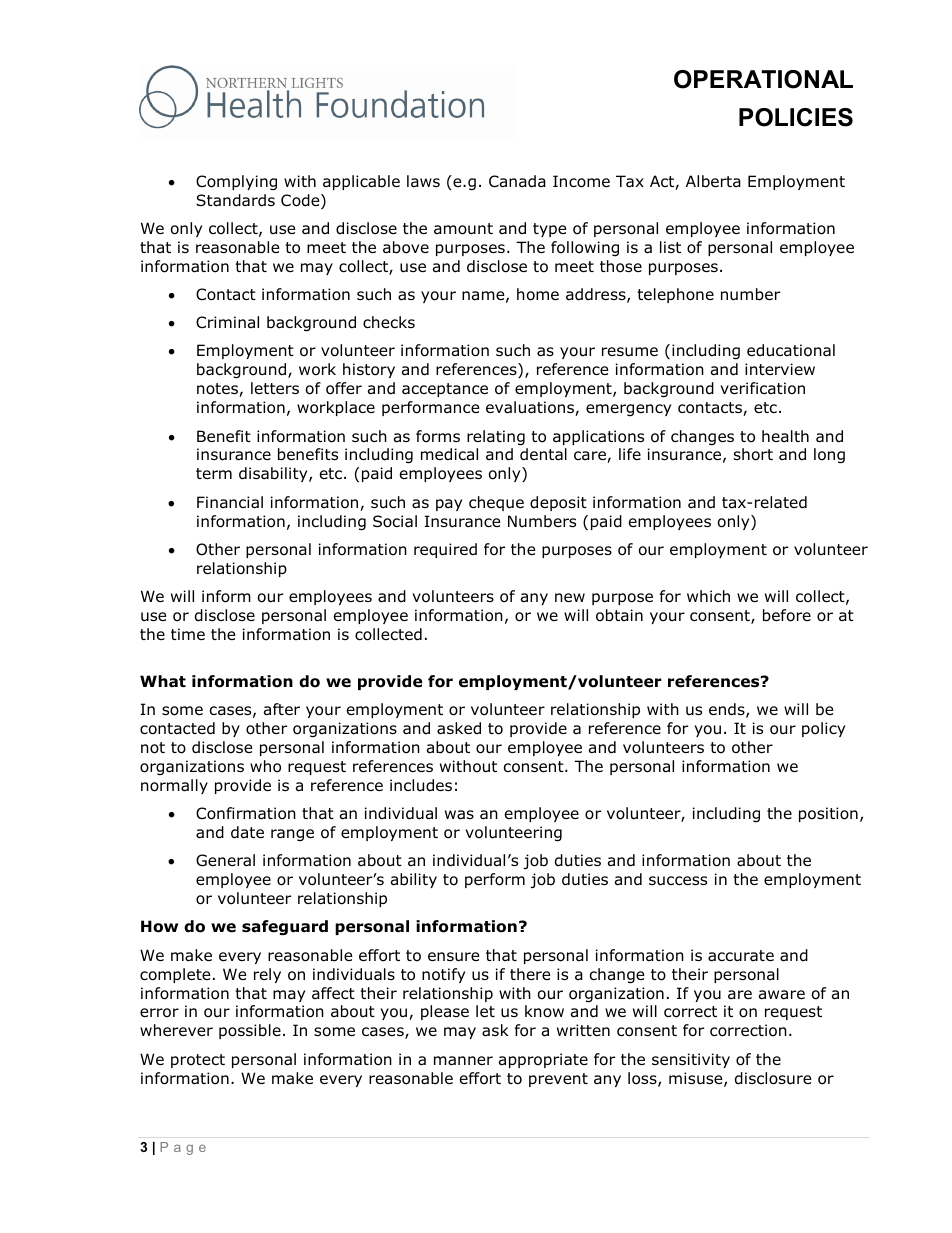 The image size is (952, 1233). Describe the element at coordinates (763, 79) in the document. I see `OPERATIONAL` at that location.
